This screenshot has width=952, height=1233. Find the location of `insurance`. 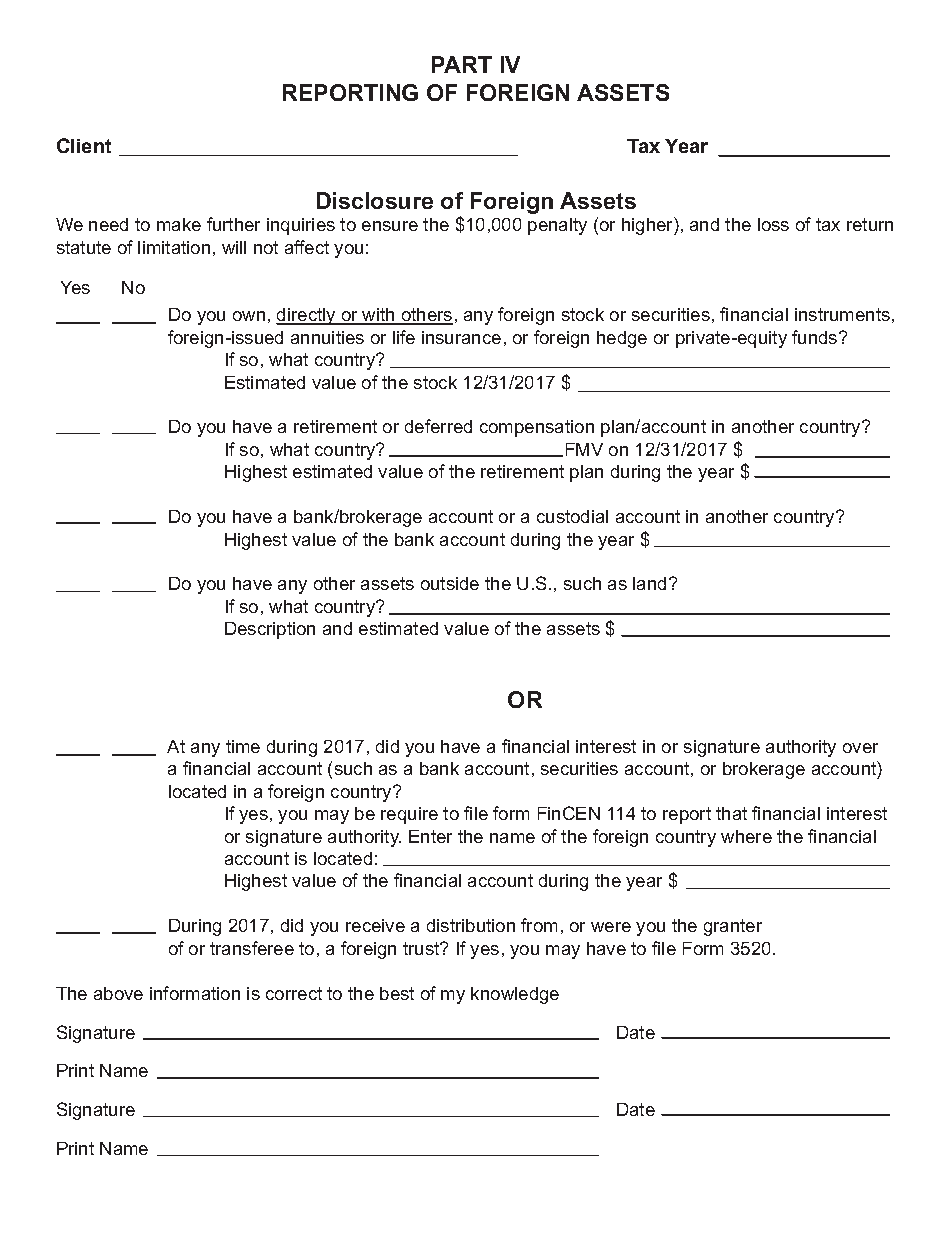

insurance is located at coordinates (461, 337).
